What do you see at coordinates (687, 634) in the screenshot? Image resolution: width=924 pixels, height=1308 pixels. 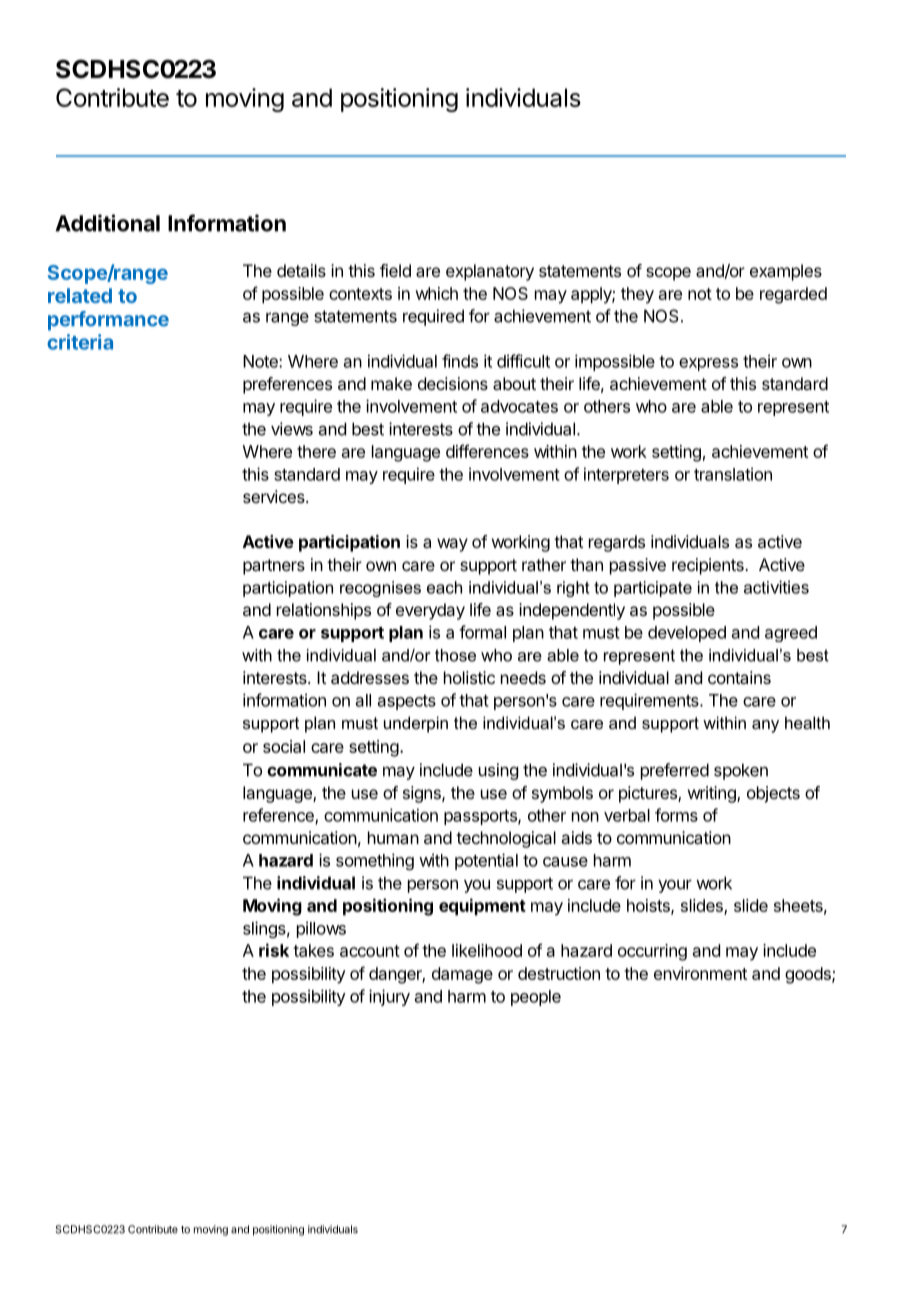 I see `developed` at bounding box center [687, 634].
